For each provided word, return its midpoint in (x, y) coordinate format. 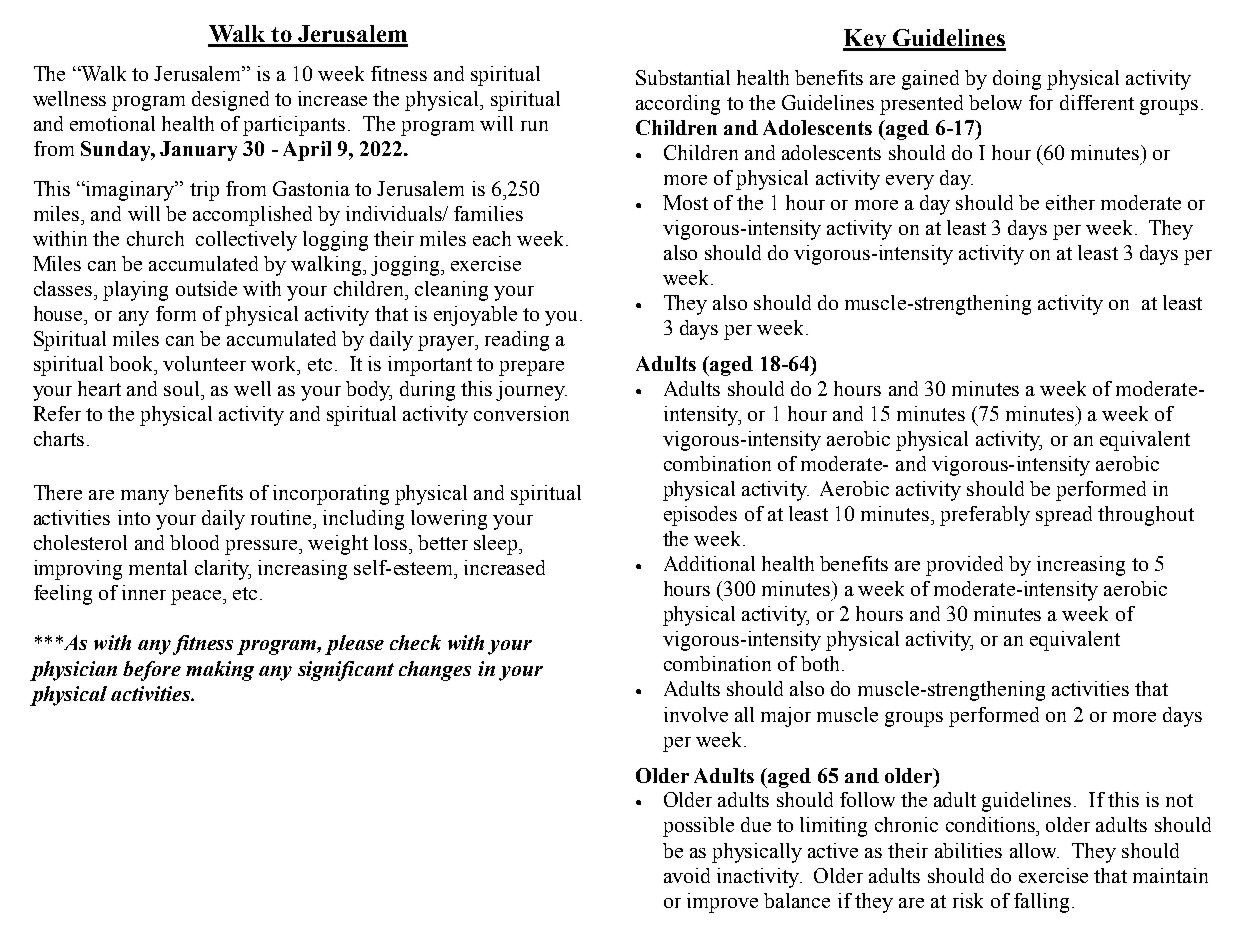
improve (722, 903)
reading (517, 341)
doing (1017, 80)
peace (197, 597)
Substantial (683, 77)
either (1070, 202)
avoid (687, 875)
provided (964, 566)
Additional (709, 563)
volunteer (204, 363)
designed (230, 101)
